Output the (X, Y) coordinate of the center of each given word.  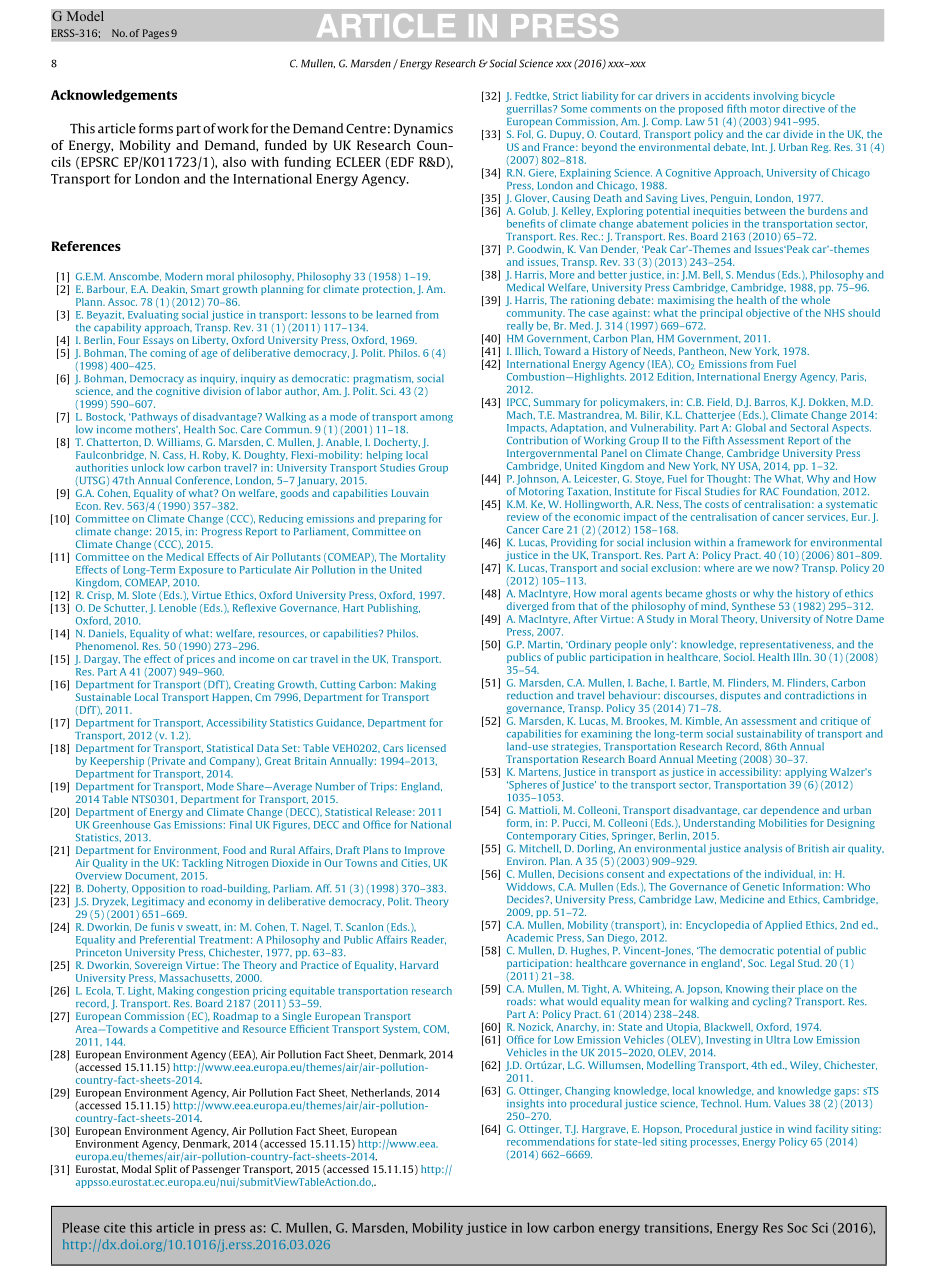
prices (201, 660)
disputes (740, 696)
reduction (530, 695)
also (234, 162)
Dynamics (423, 129)
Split (166, 1170)
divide (798, 134)
